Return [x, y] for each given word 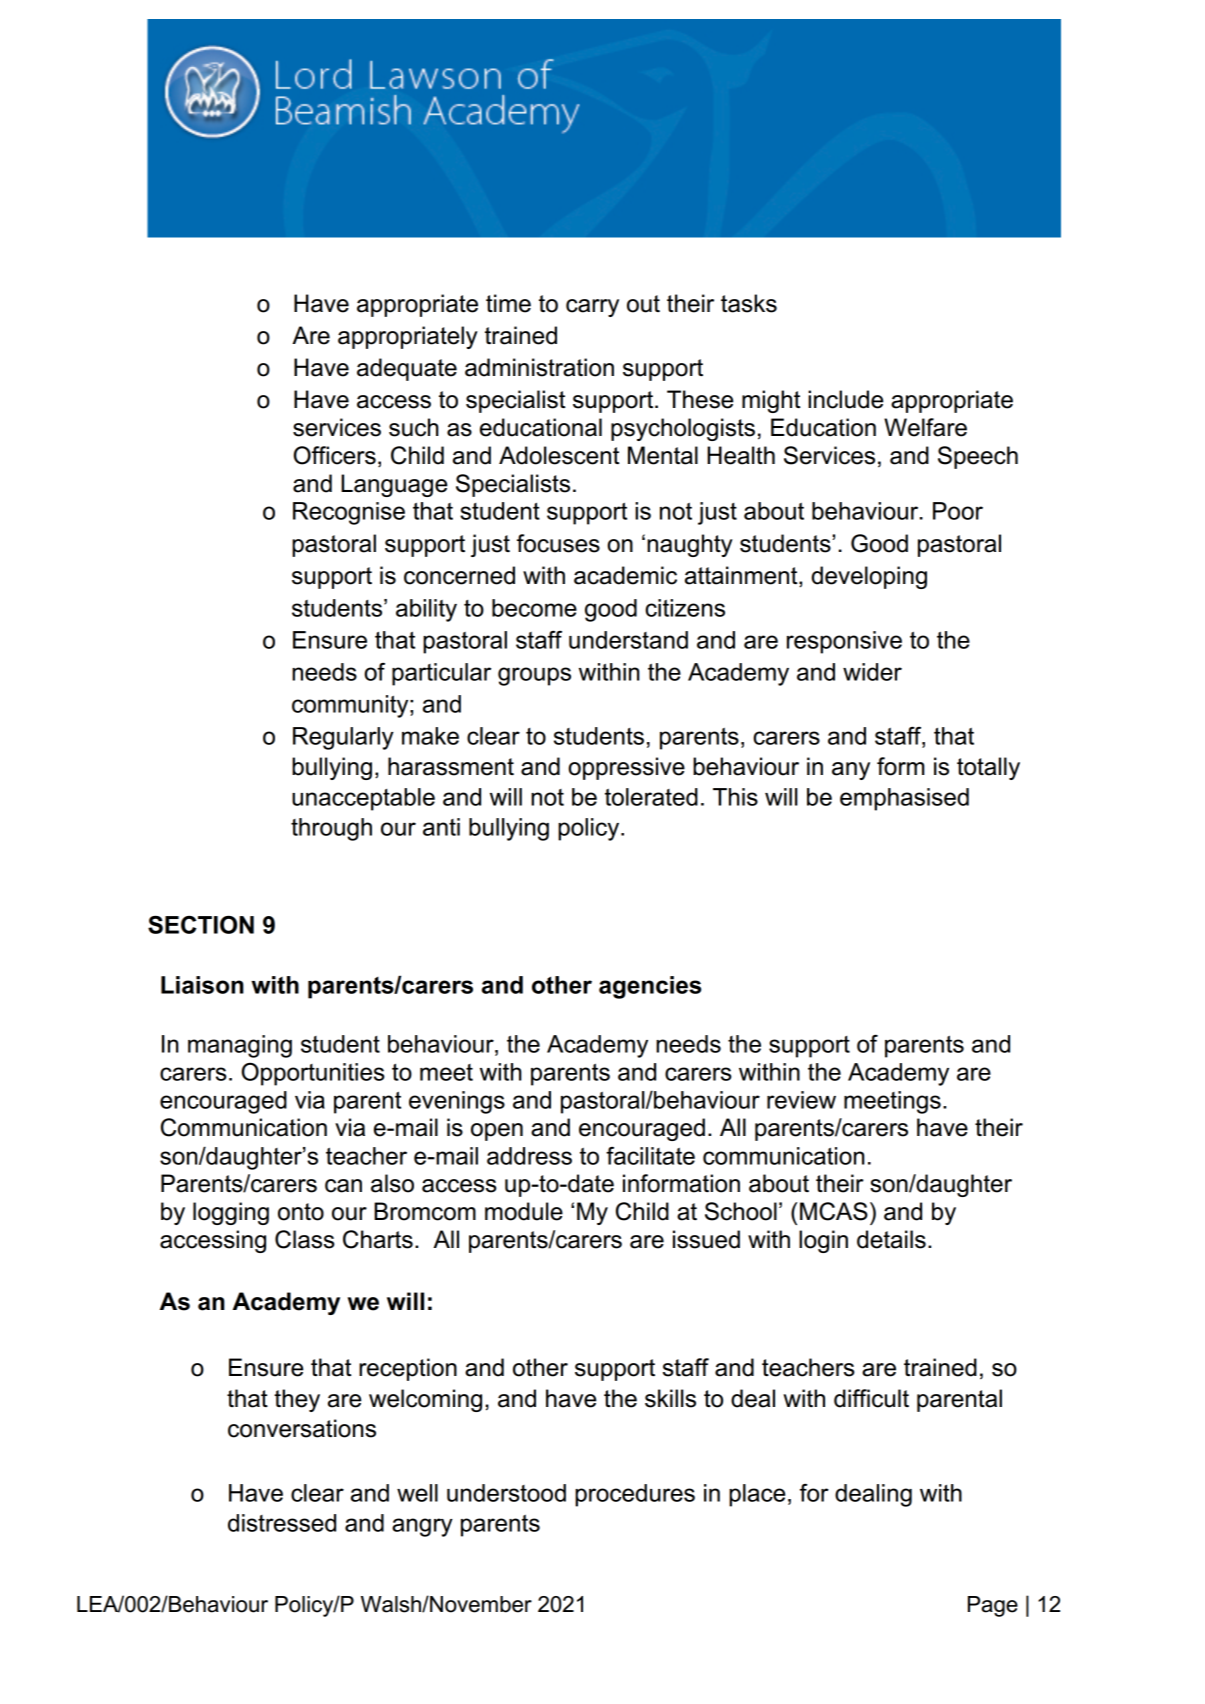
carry [592, 308]
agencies [650, 987]
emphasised [904, 799]
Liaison [202, 985]
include [845, 399]
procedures [635, 1495]
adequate [407, 369]
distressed [282, 1523]
